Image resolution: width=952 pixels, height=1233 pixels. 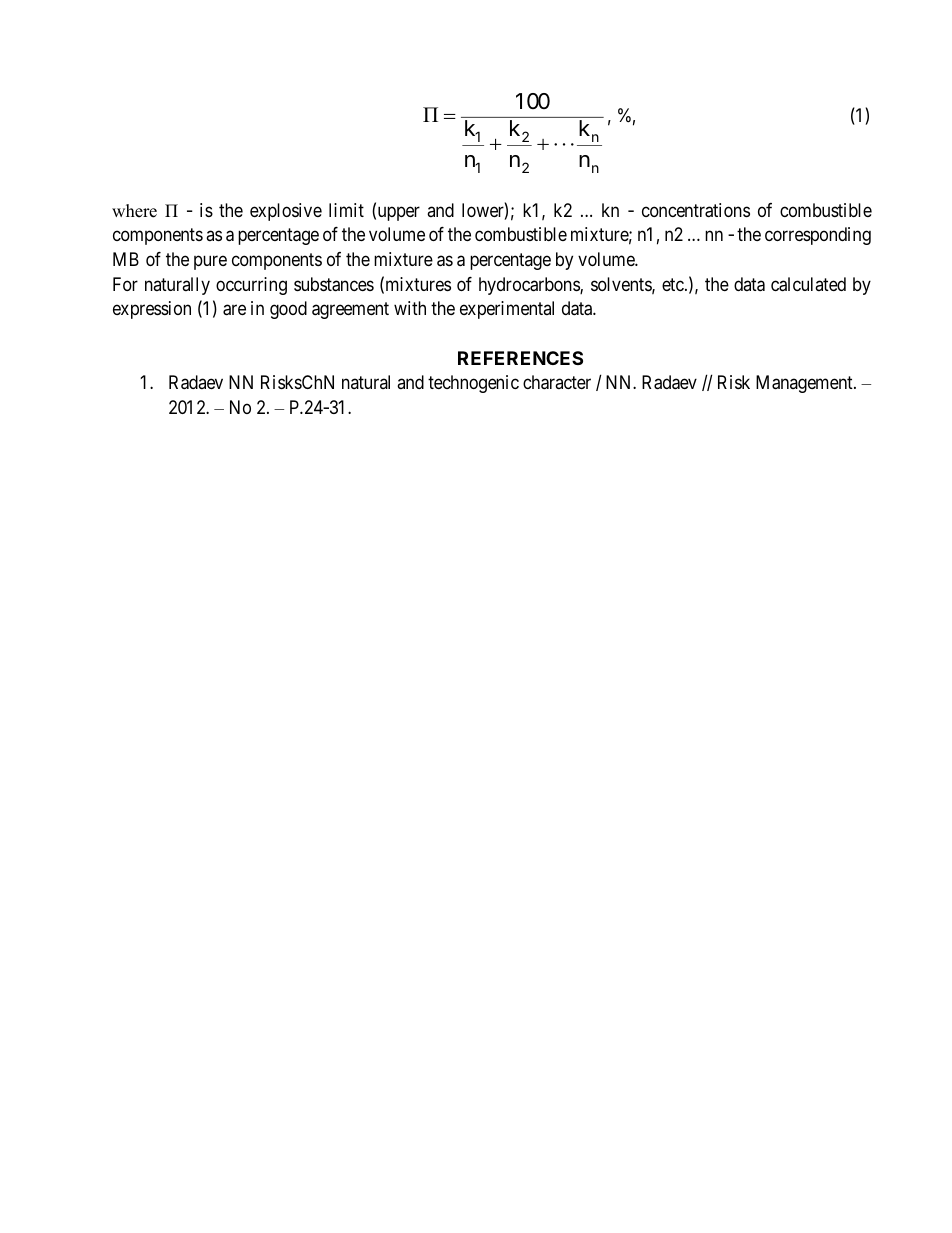 I want to click on character, so click(x=557, y=382).
